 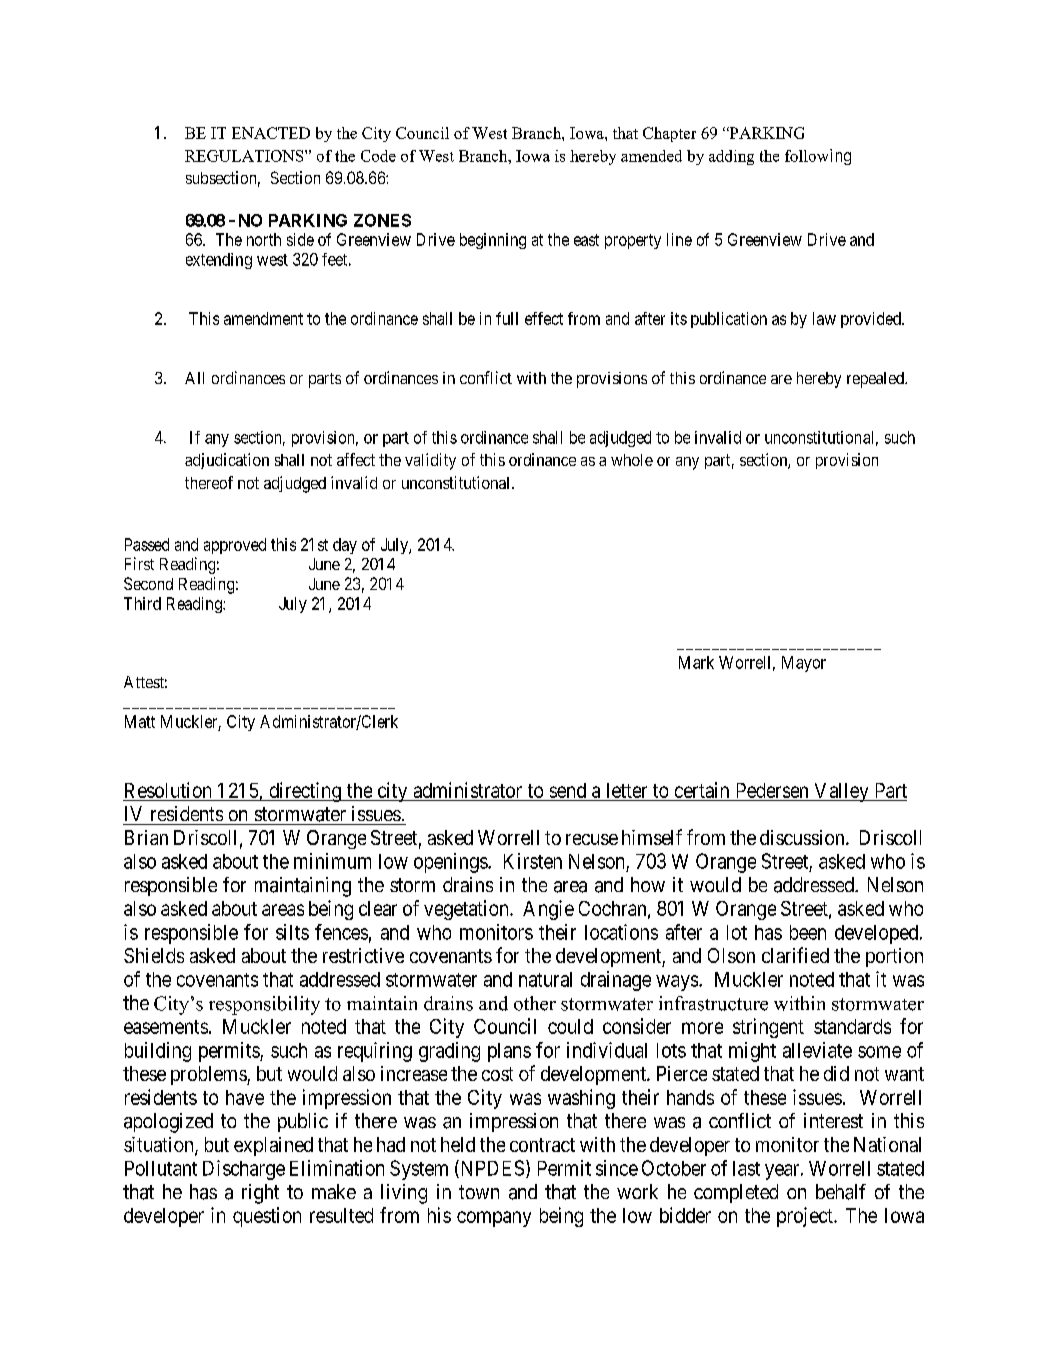 What do you see at coordinates (493, 241) in the page?
I see `beginning` at bounding box center [493, 241].
